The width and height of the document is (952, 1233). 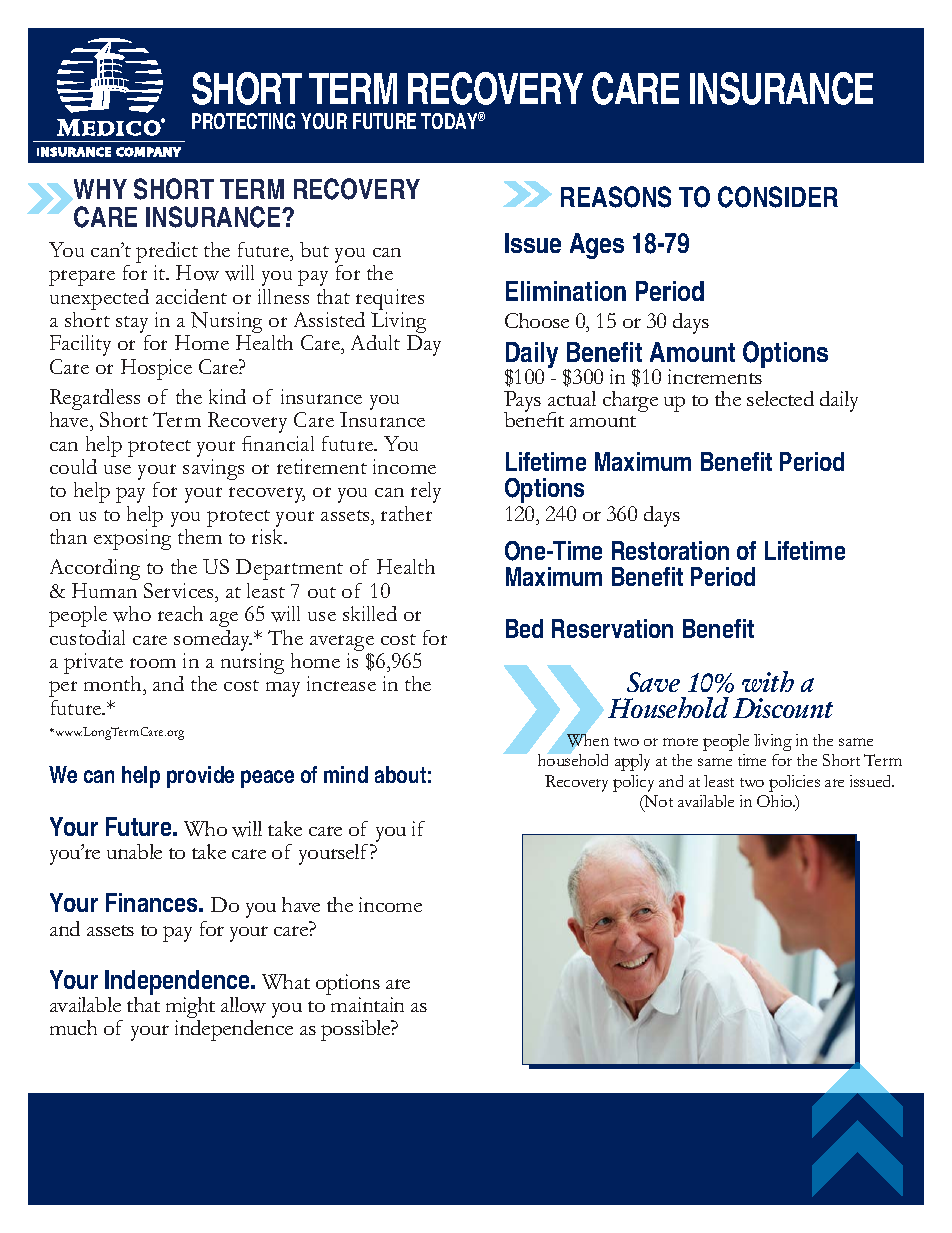 What do you see at coordinates (346, 774) in the document?
I see `mind` at bounding box center [346, 774].
